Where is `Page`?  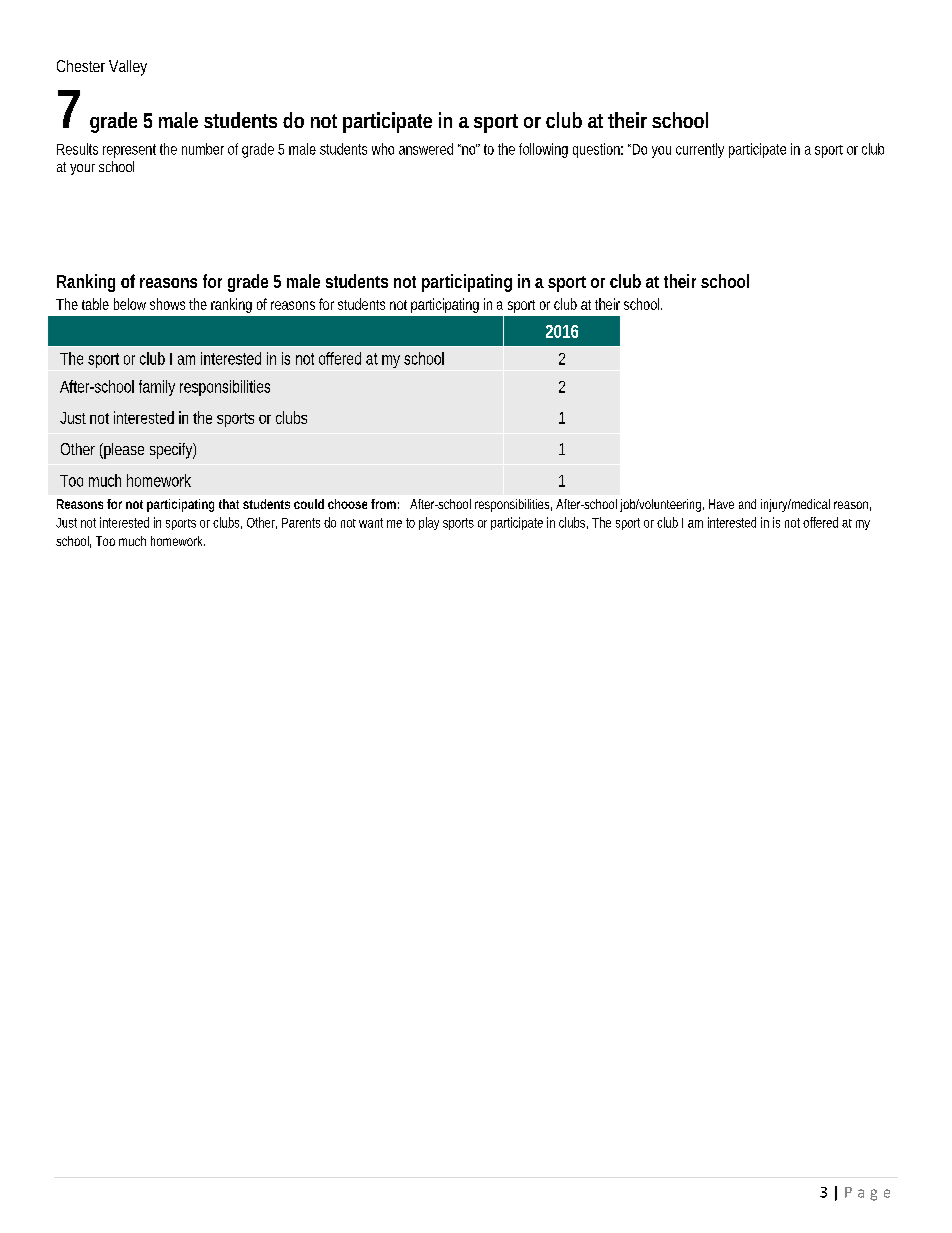
Page is located at coordinates (867, 1194).
